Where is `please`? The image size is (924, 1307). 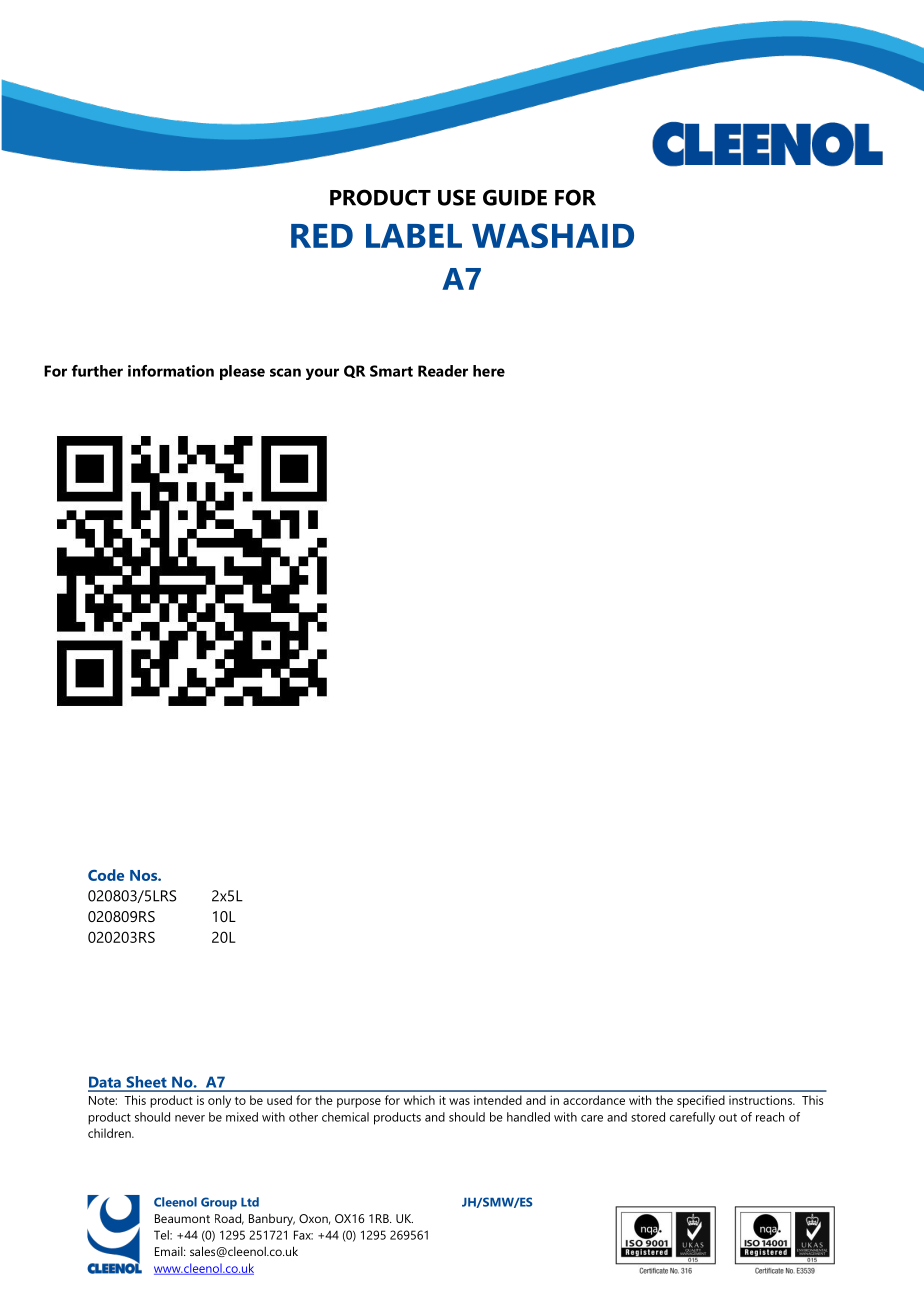 please is located at coordinates (242, 372).
